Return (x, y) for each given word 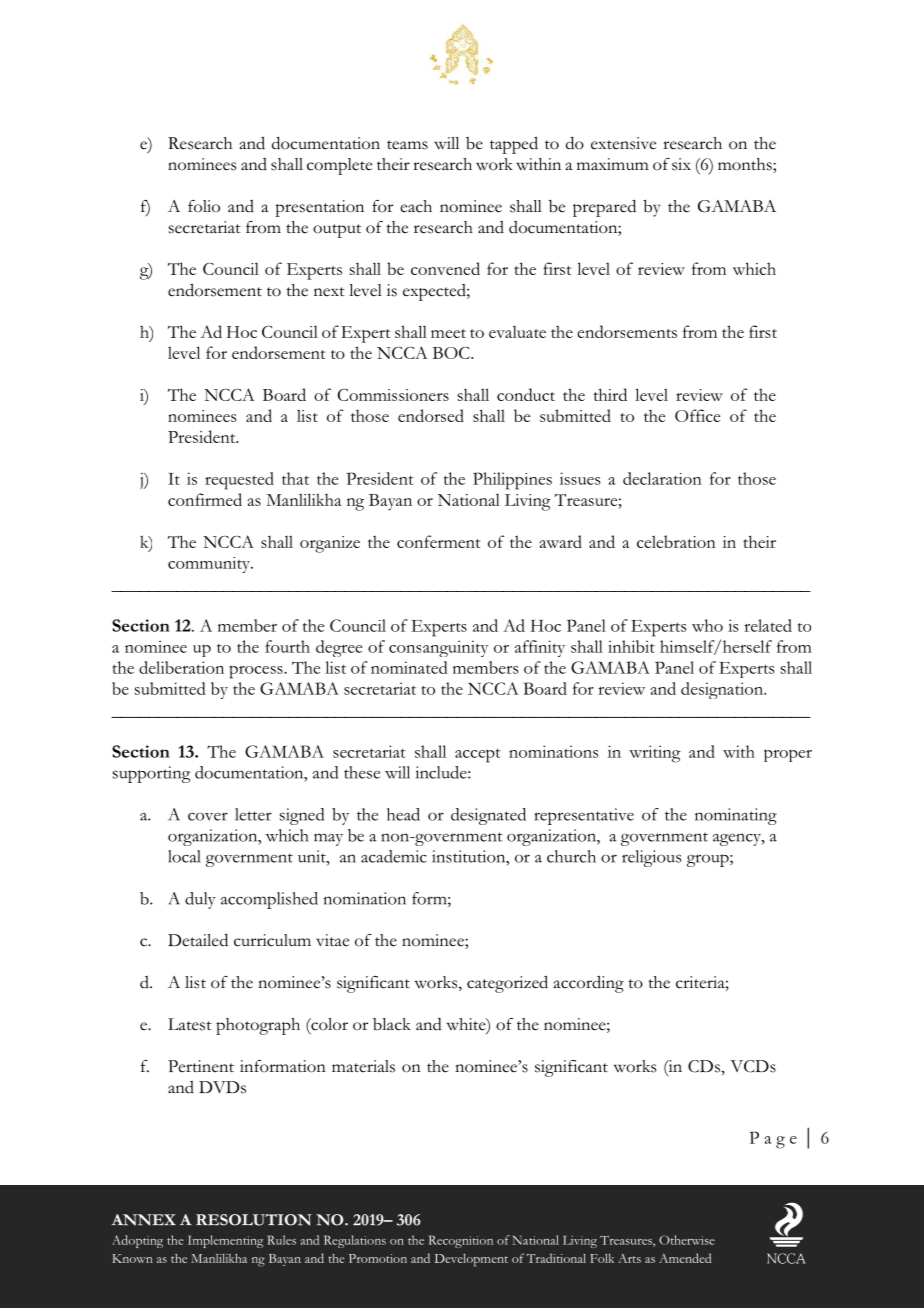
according (589, 984)
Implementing (225, 1241)
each (416, 206)
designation (723, 690)
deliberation (181, 667)
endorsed (431, 415)
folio (204, 206)
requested (239, 481)
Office (697, 415)
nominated (409, 667)
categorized (507, 984)
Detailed (198, 940)
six (681, 164)
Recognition (461, 1241)
